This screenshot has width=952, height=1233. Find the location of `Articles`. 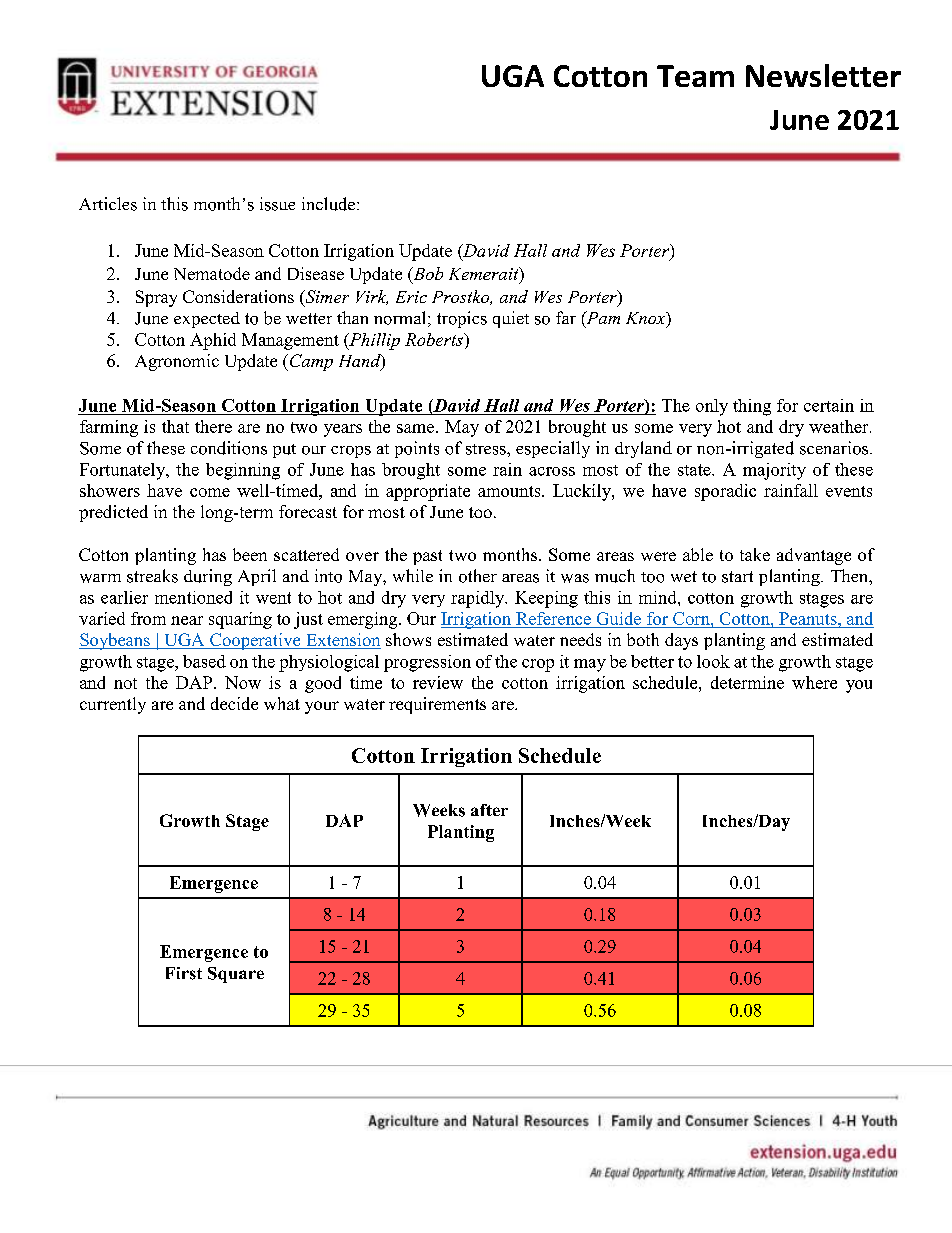

Articles is located at coordinates (108, 204).
